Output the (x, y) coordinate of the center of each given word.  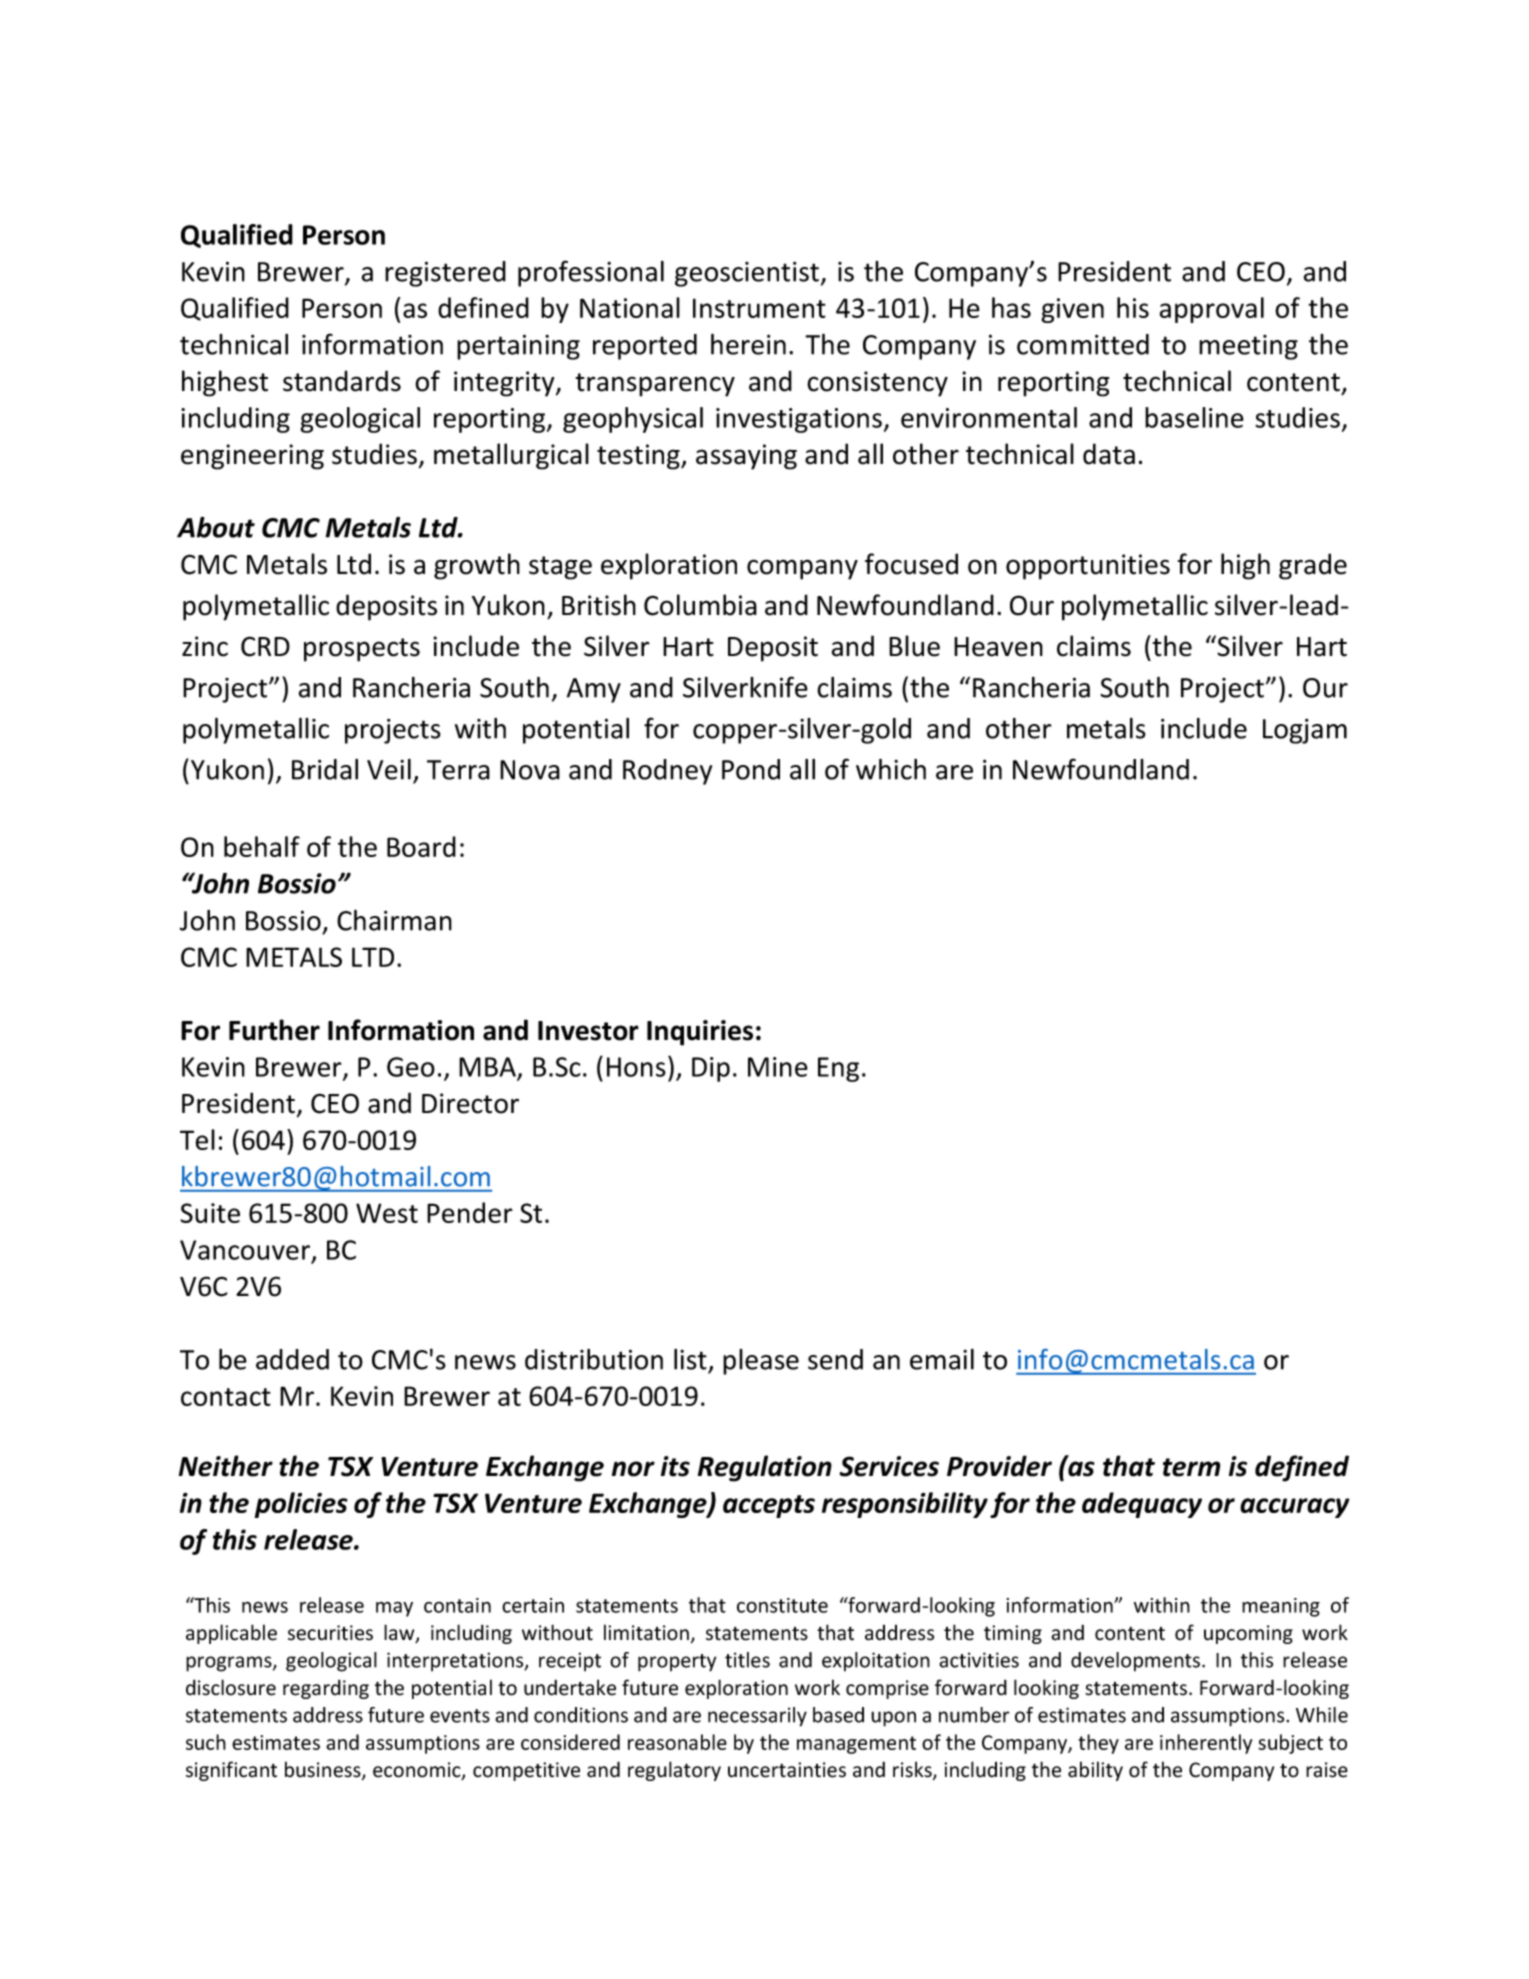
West (387, 1213)
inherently (1206, 1744)
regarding (326, 1689)
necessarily (757, 1717)
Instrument (759, 308)
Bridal (325, 769)
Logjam (1305, 731)
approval (1212, 310)
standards (342, 381)
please (761, 1362)
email (942, 1359)
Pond (751, 769)
